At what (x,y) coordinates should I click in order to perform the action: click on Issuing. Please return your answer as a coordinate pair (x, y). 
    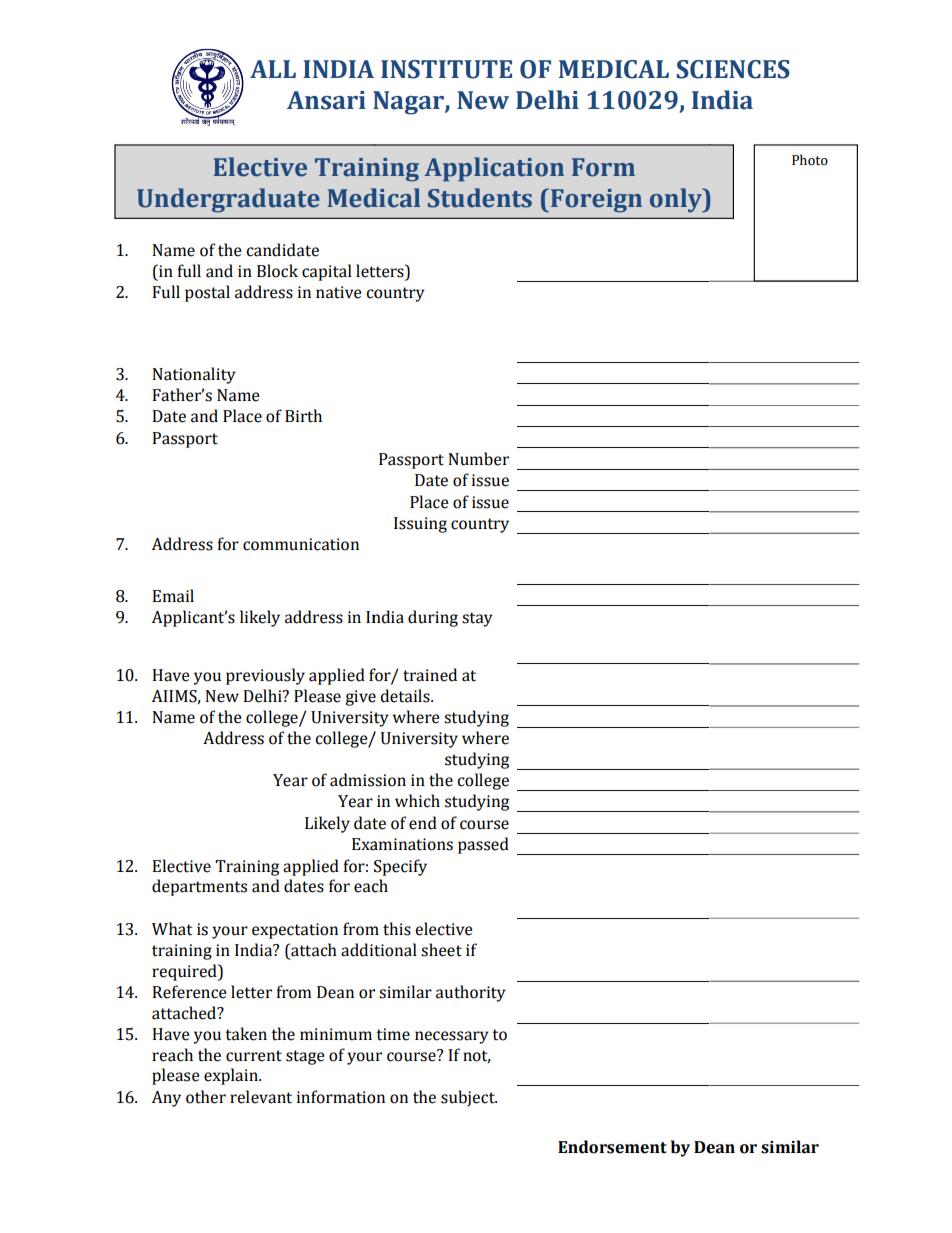
    Looking at the image, I should click on (420, 525).
